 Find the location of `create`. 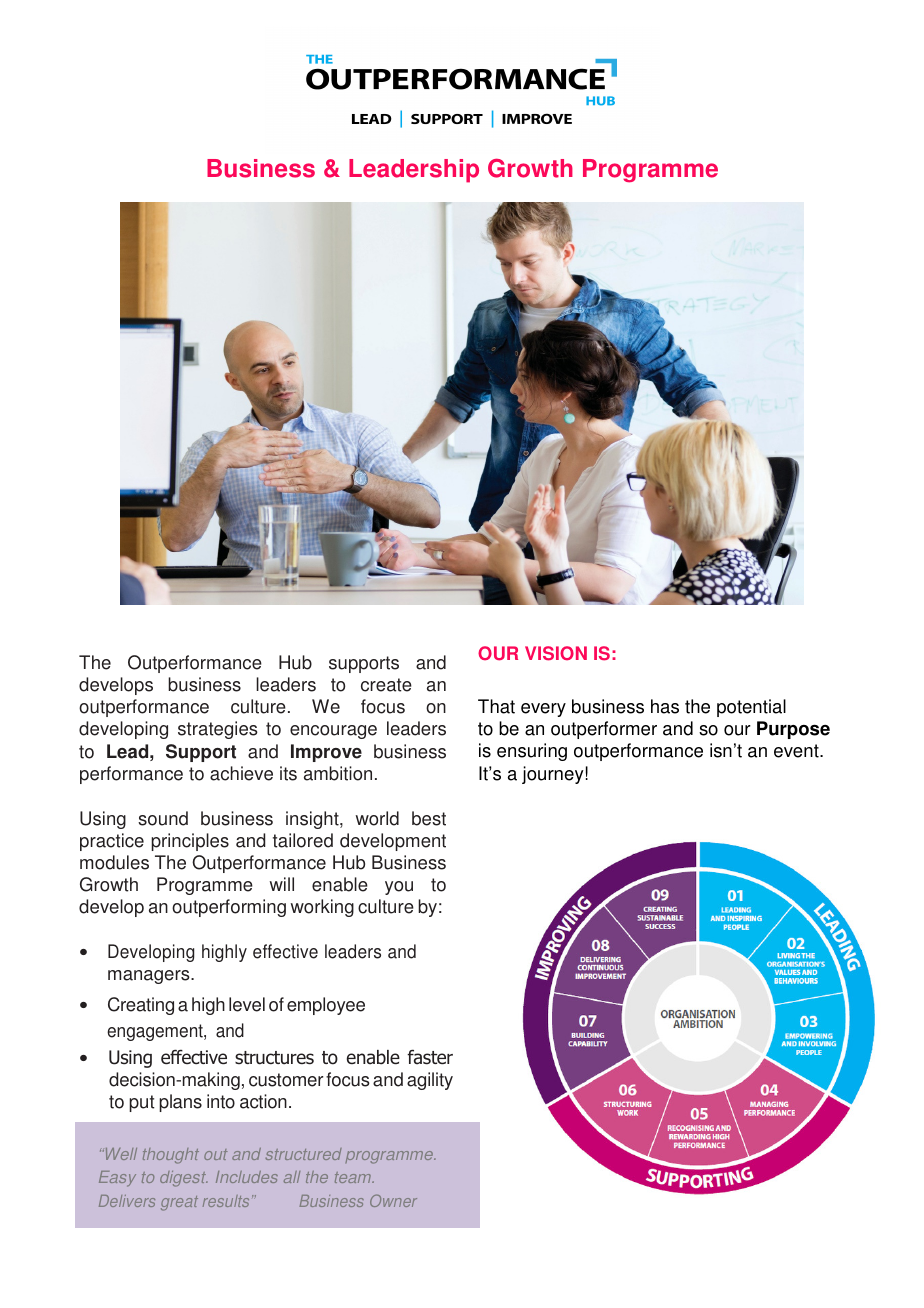

create is located at coordinates (386, 685).
